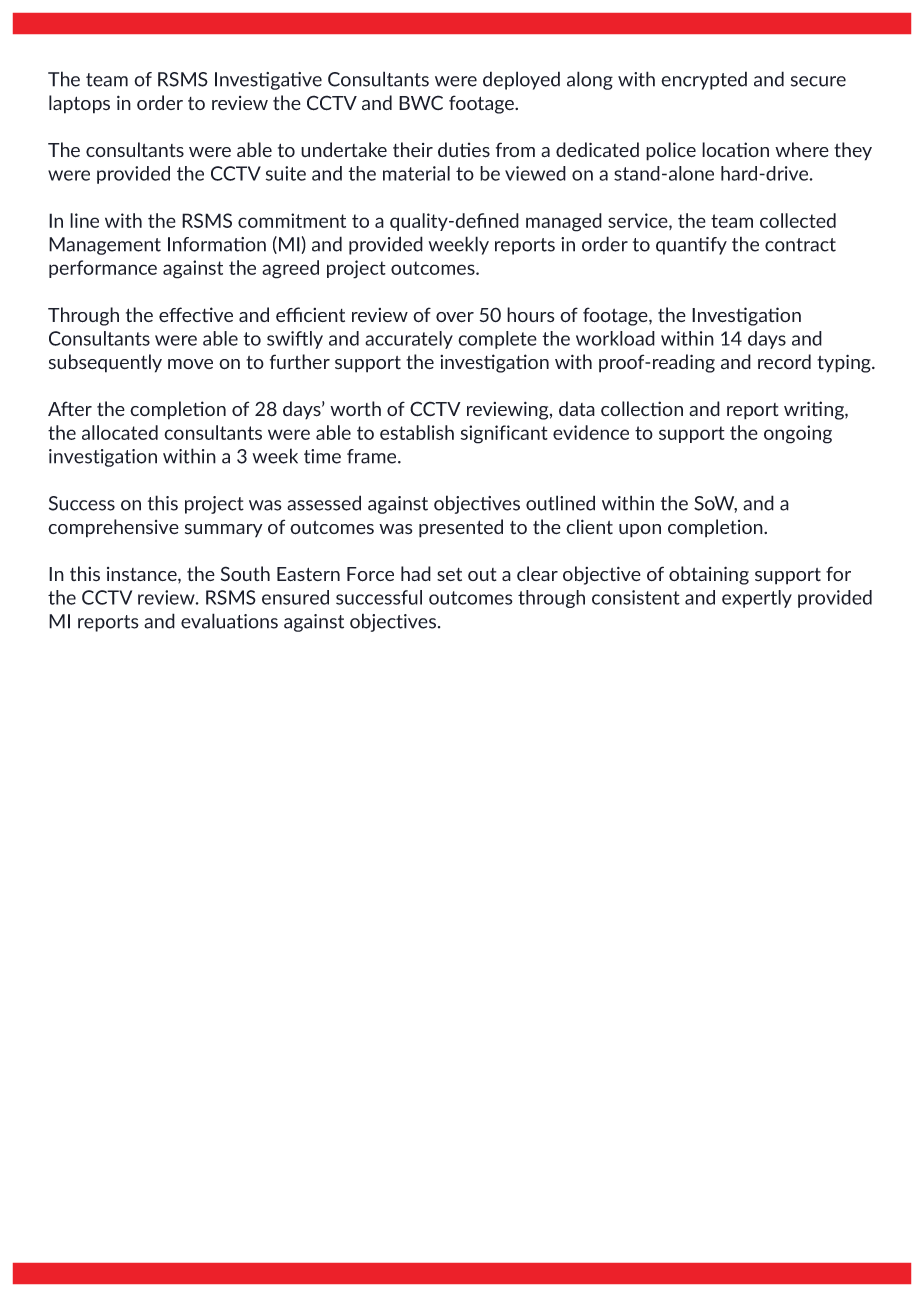  What do you see at coordinates (704, 80) in the page?
I see `encrypted` at bounding box center [704, 80].
